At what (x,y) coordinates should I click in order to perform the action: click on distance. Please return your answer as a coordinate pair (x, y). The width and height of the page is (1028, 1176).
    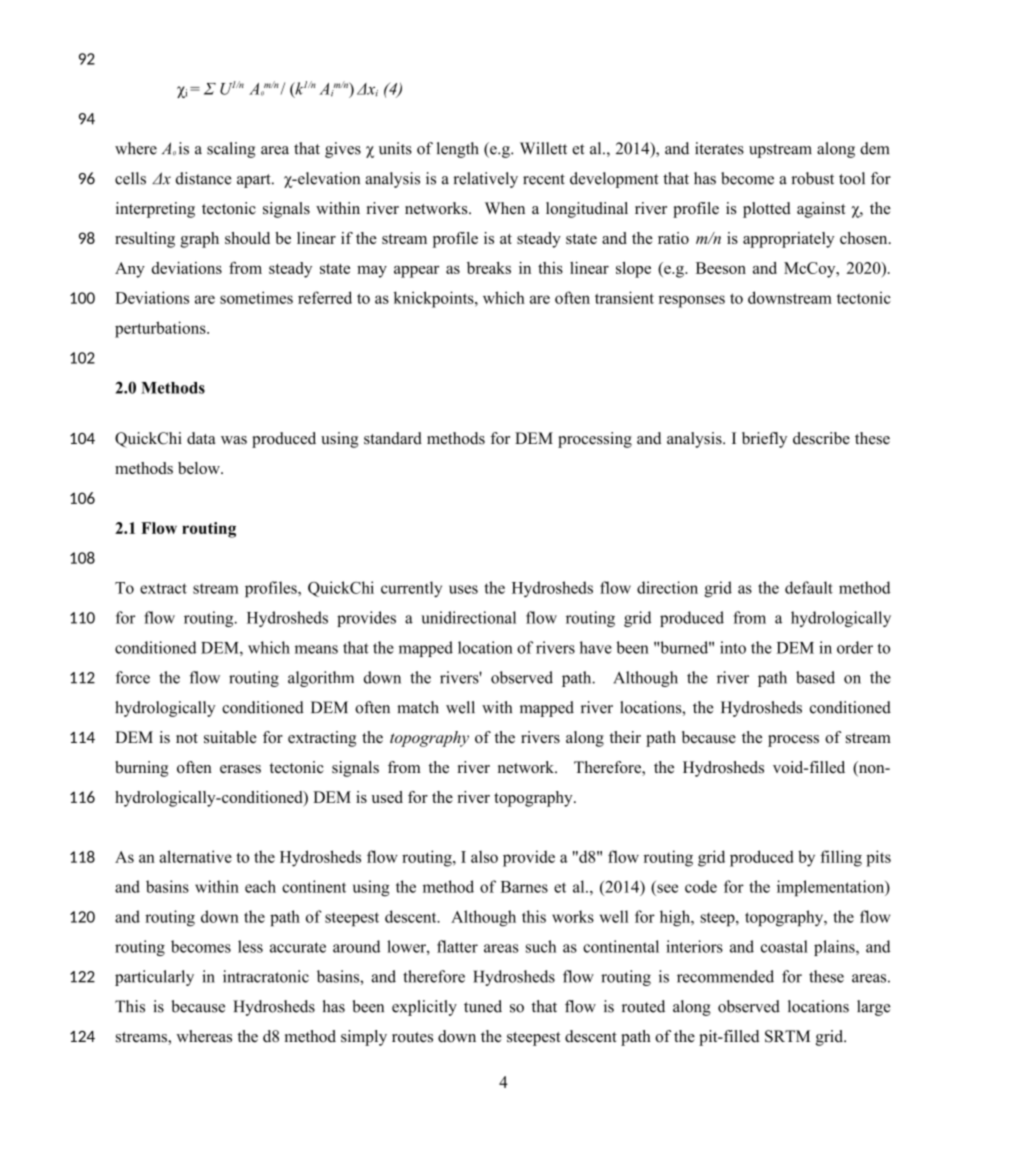
    Looking at the image, I should click on (204, 178).
